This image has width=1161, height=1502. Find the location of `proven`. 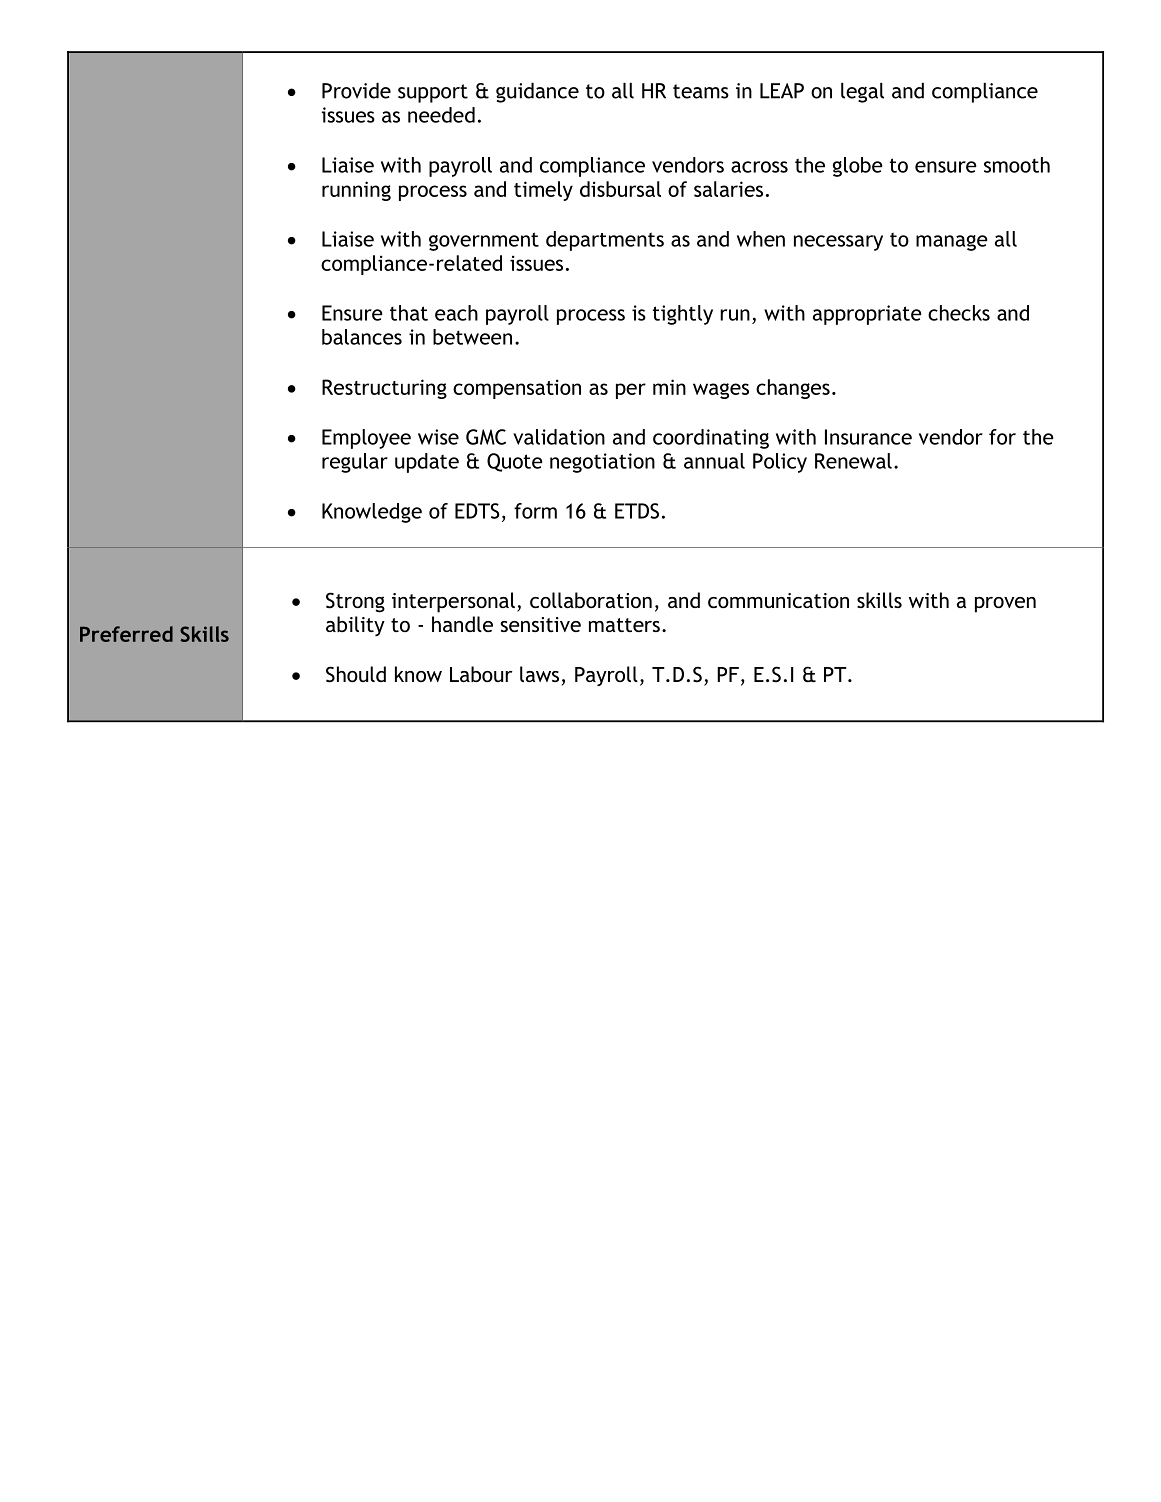

proven is located at coordinates (1005, 605).
